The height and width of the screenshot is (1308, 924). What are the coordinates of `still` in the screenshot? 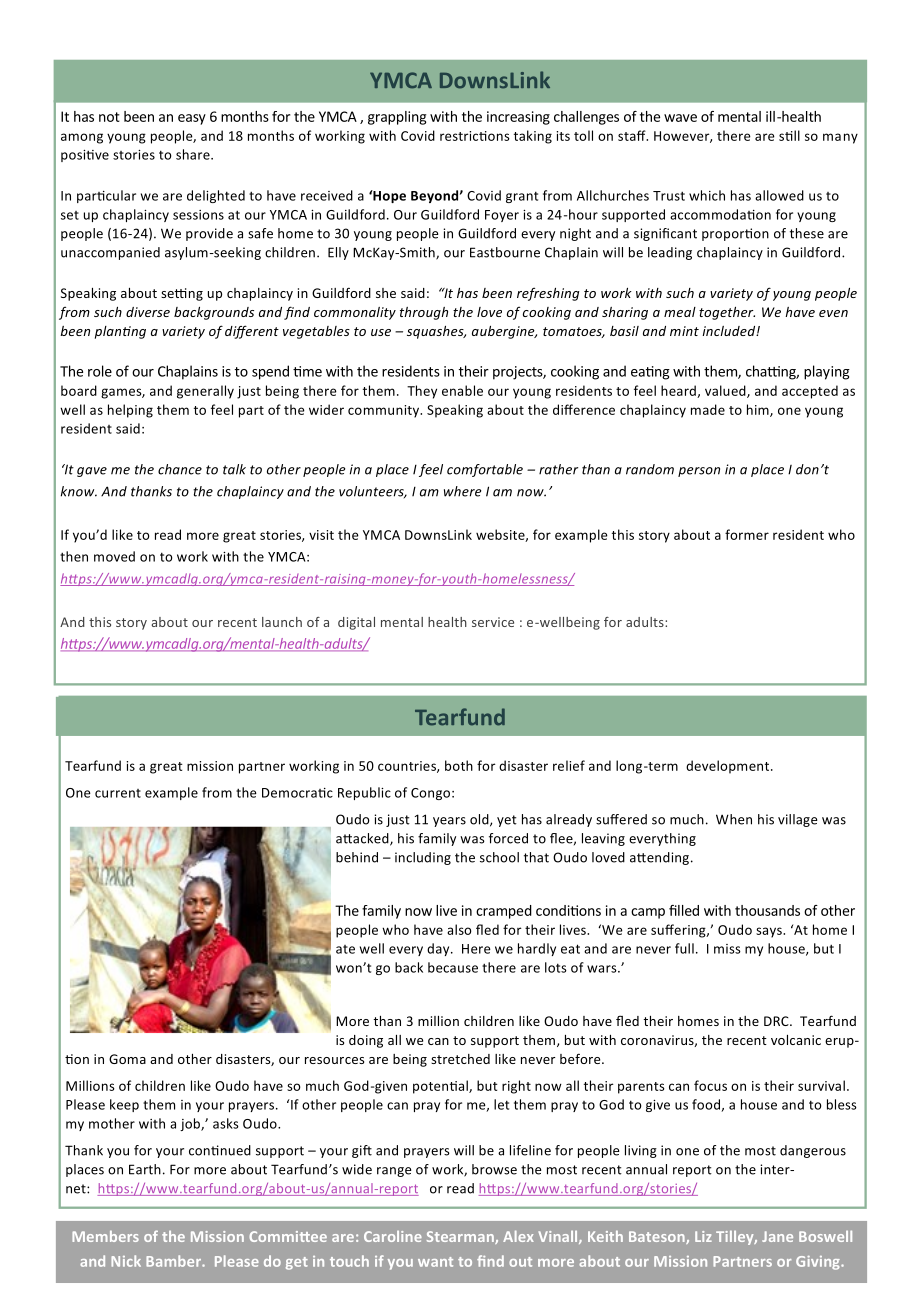 It's located at (789, 135).
